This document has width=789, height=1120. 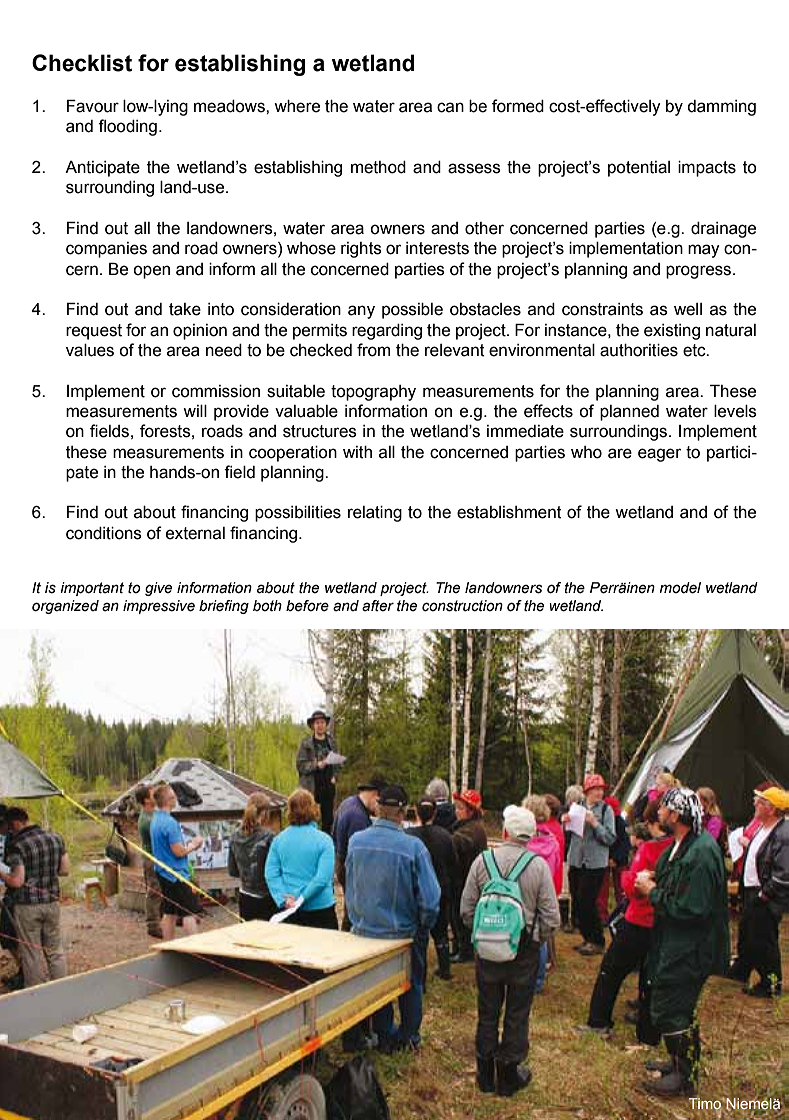 What do you see at coordinates (450, 107) in the document?
I see `can` at bounding box center [450, 107].
